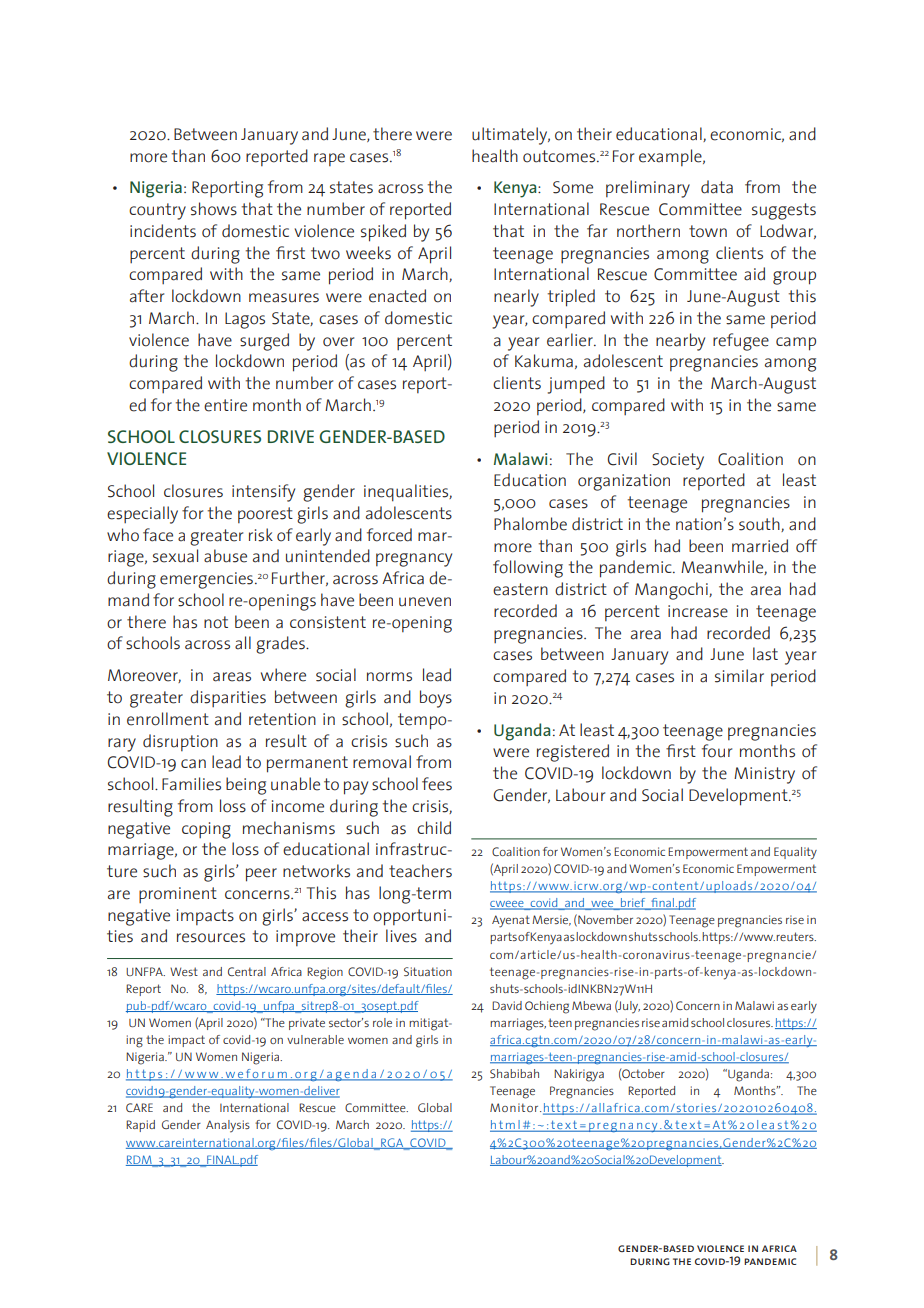 Image resolution: width=924 pixels, height=1308 pixels. I want to click on Families, so click(191, 784).
